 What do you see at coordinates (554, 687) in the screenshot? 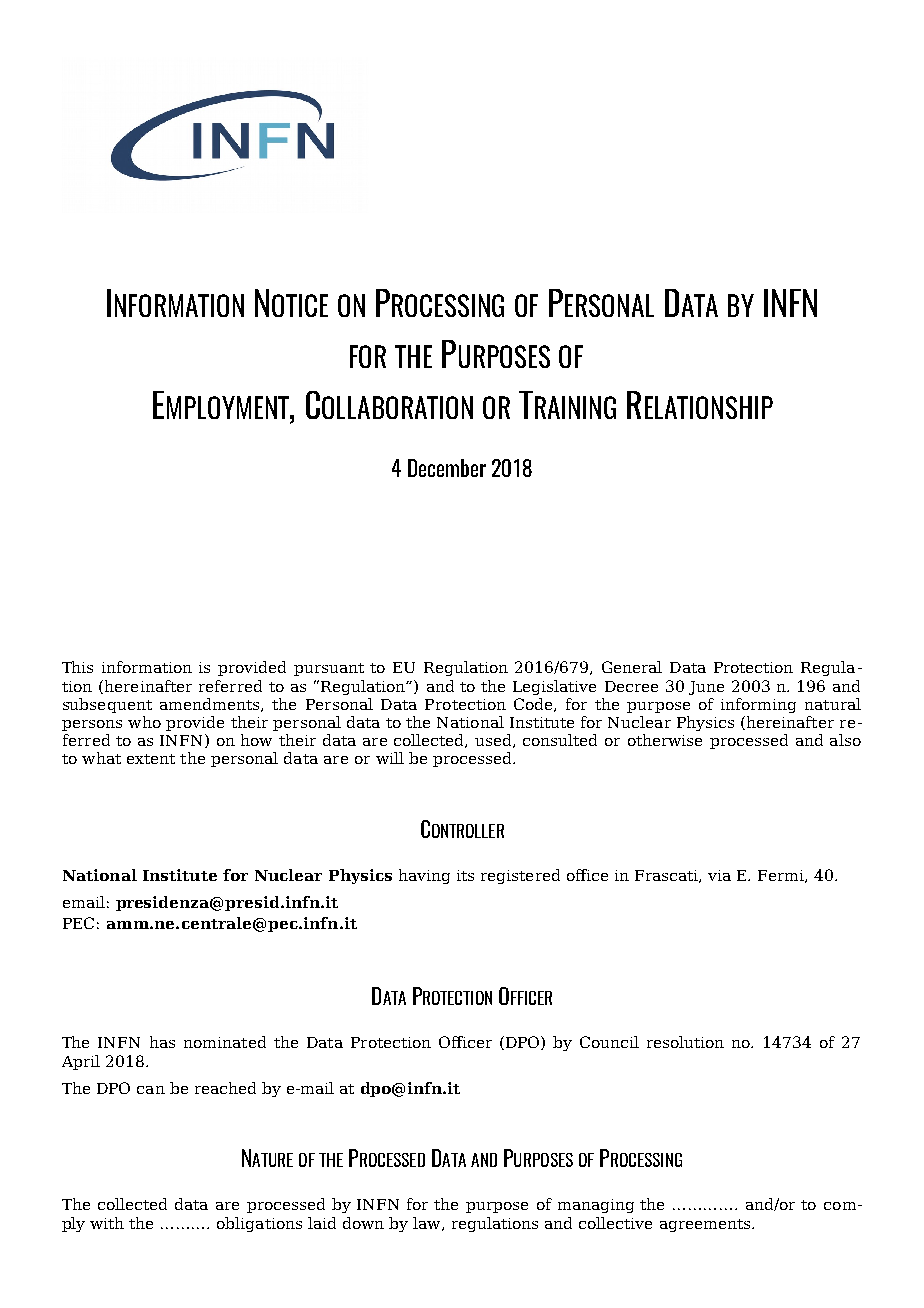
I see `Legislative` at bounding box center [554, 687].
